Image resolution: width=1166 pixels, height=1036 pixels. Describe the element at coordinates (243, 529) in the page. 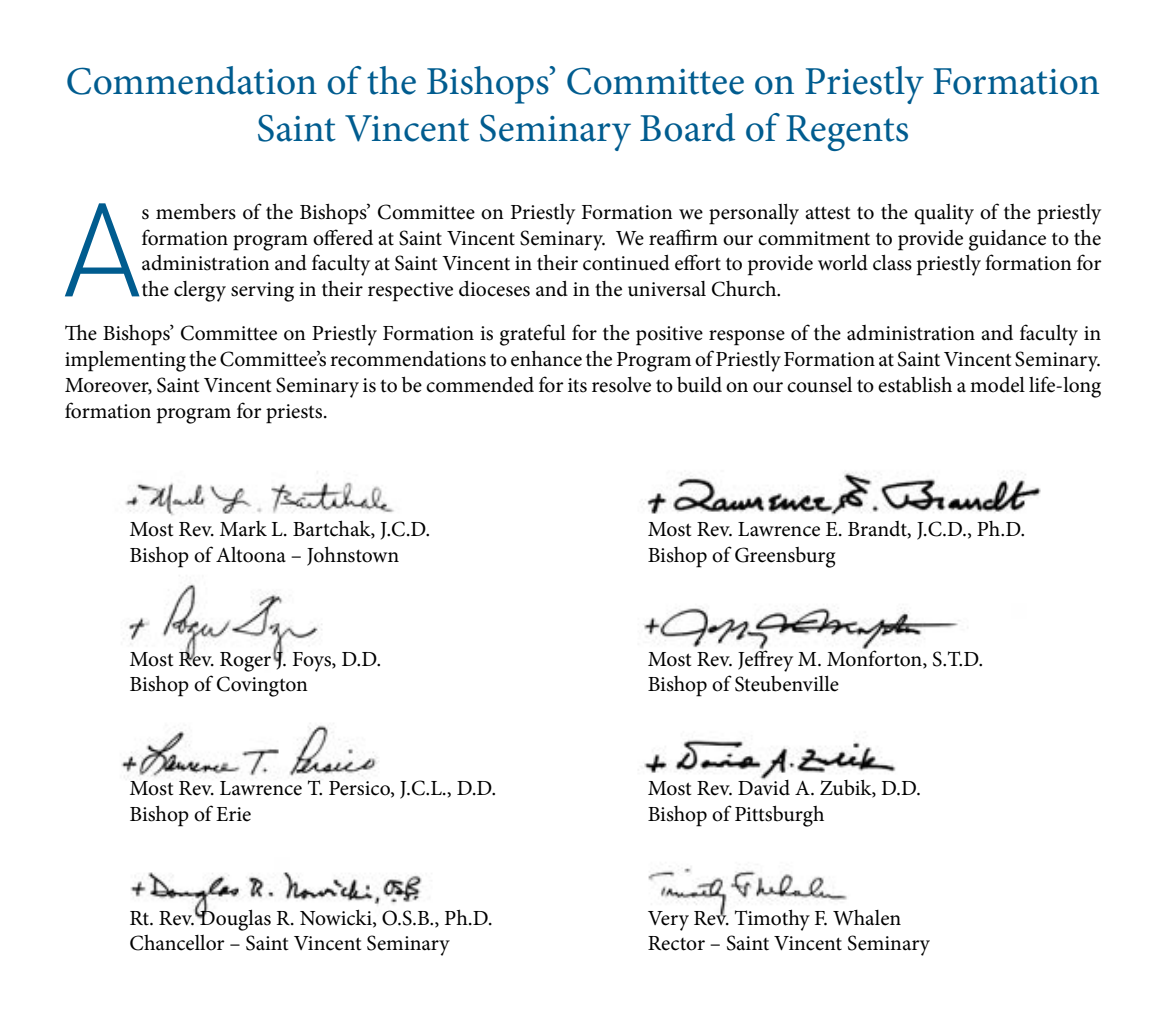

I see `Mark` at that location.
